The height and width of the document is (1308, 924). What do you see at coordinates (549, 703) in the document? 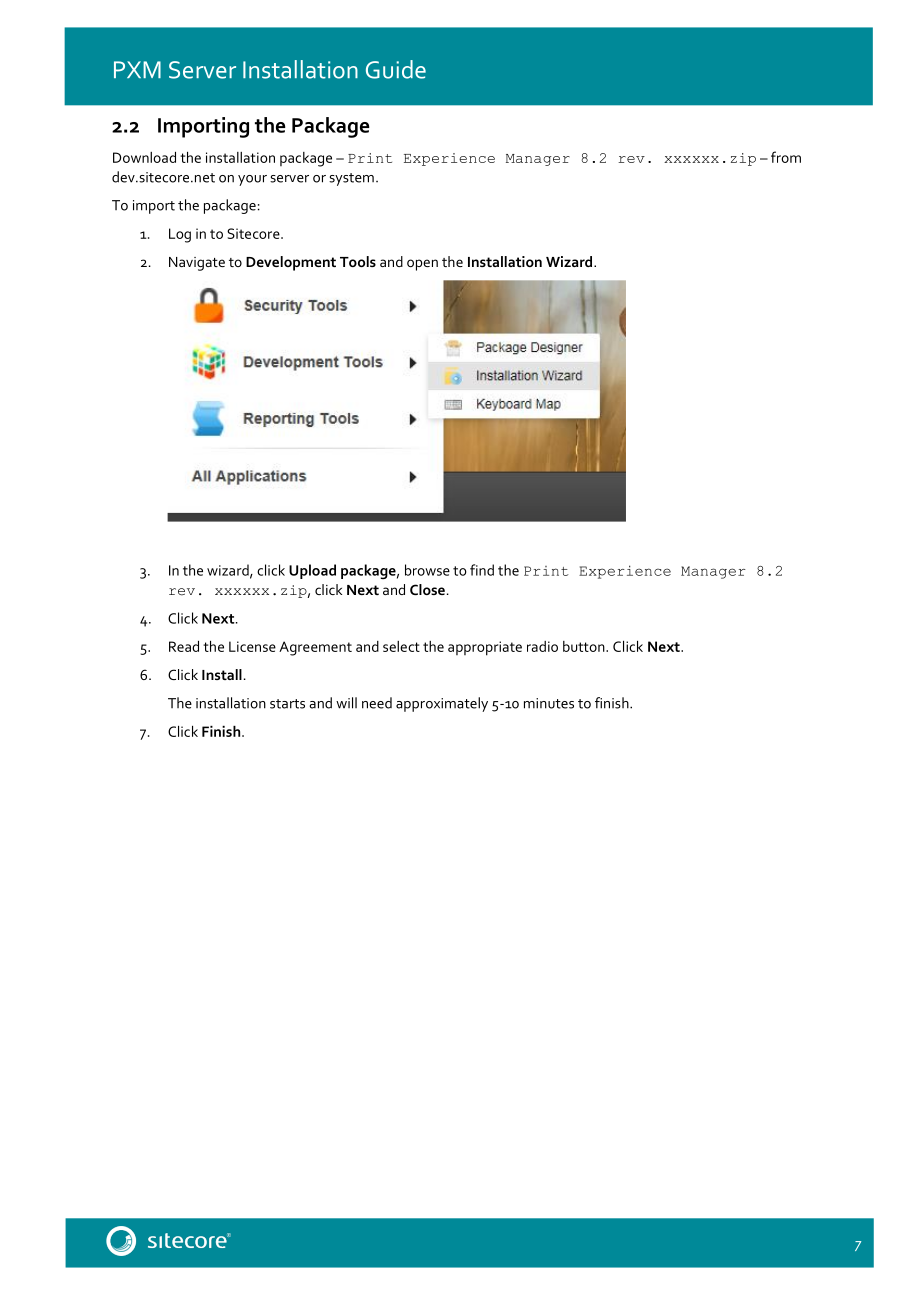
I see `minutes` at bounding box center [549, 703].
